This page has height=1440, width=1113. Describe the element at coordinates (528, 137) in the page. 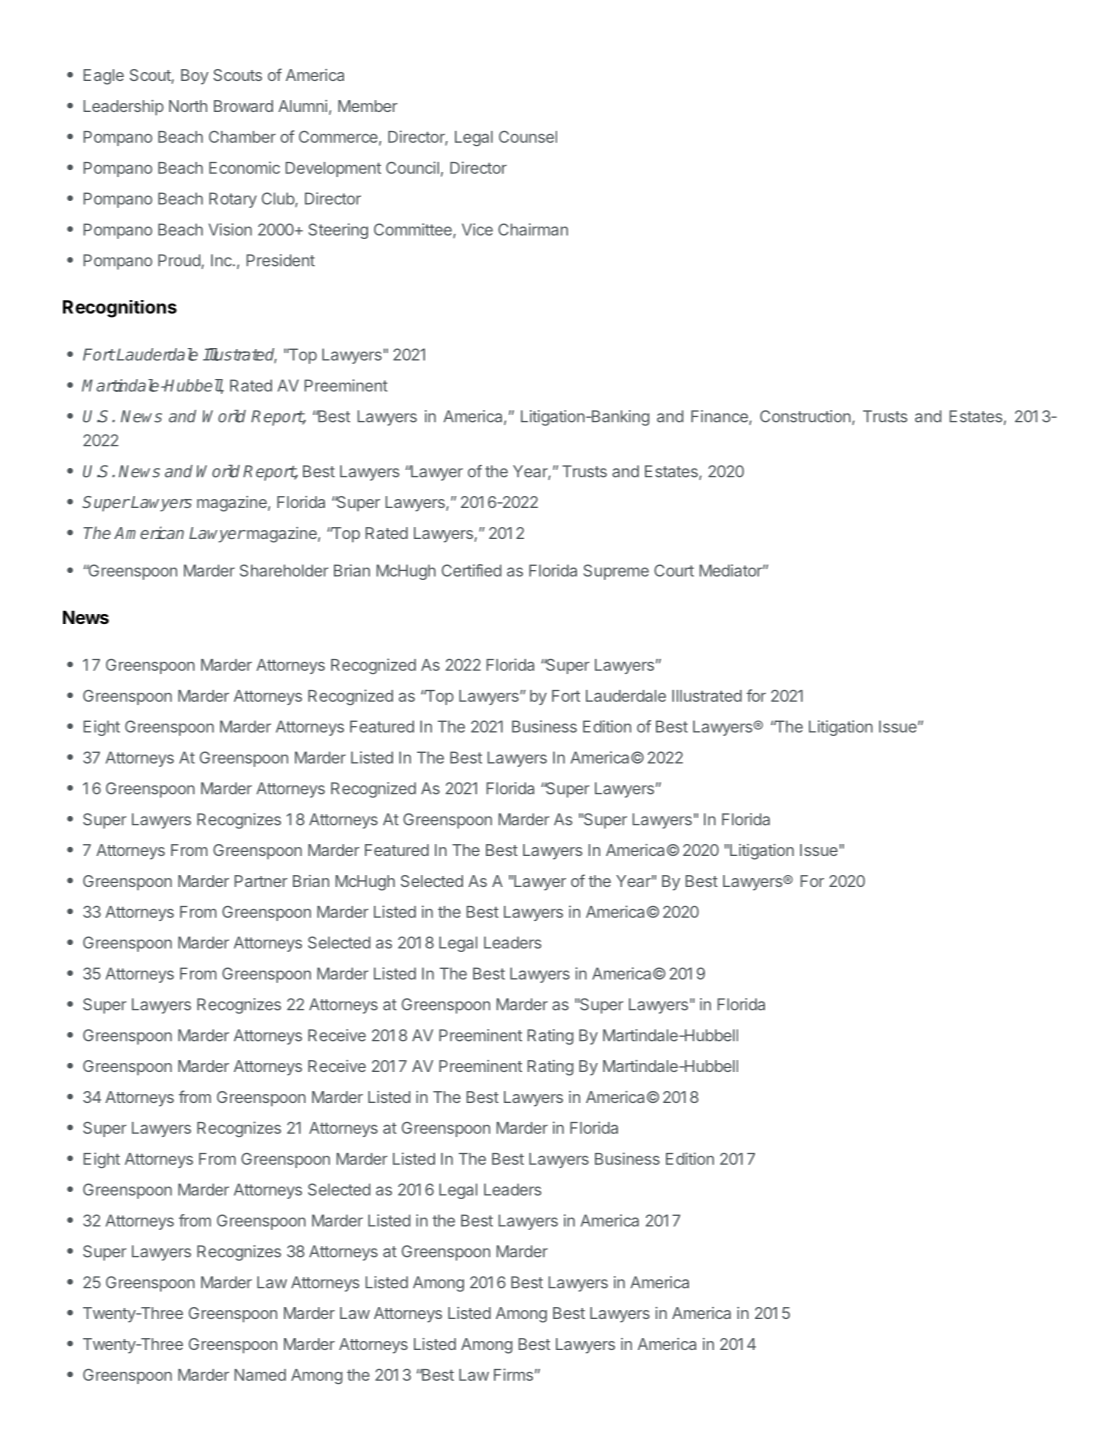

I see `Counsel` at that location.
